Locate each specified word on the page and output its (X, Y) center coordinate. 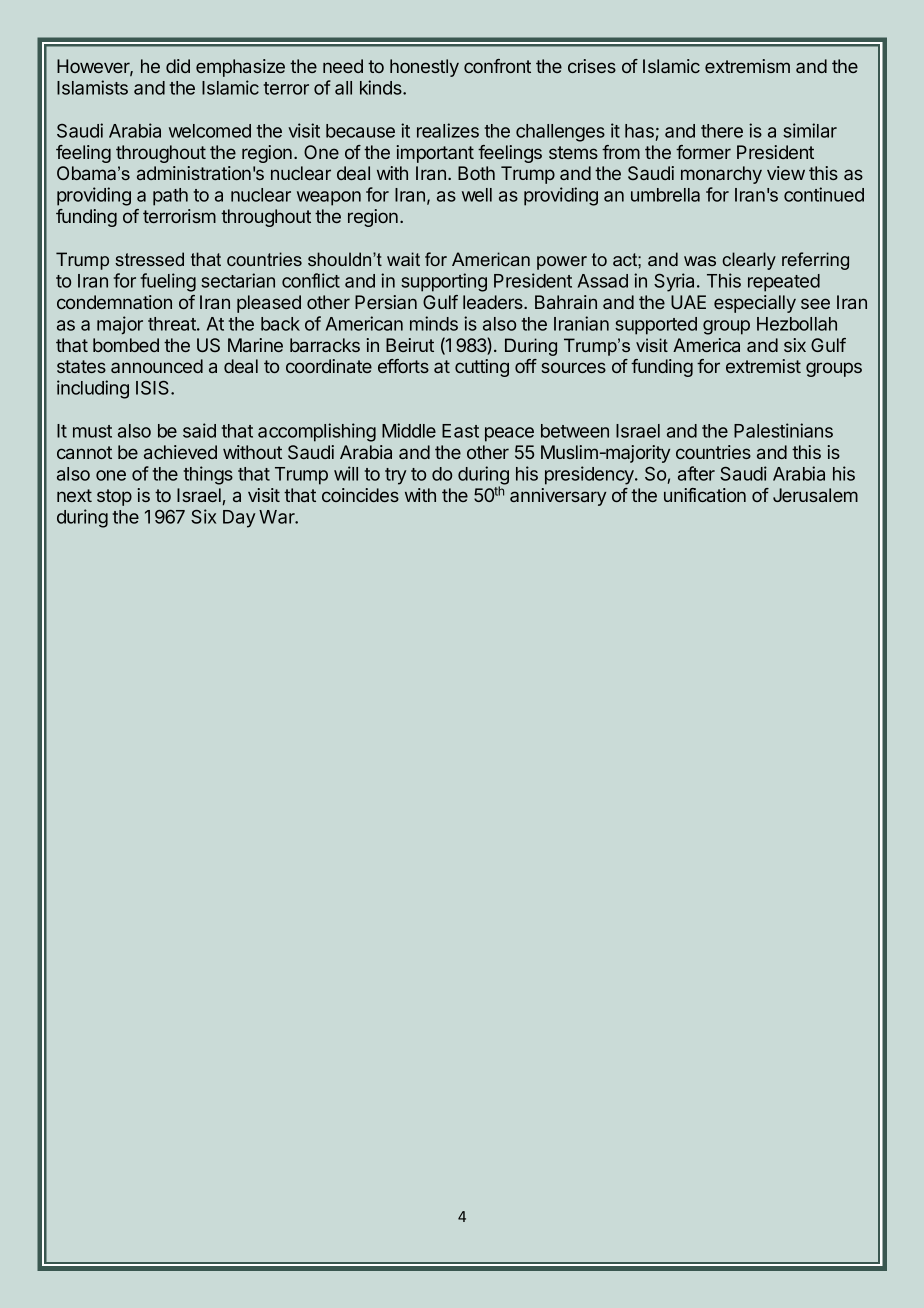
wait (403, 259)
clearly (749, 261)
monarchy (721, 175)
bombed (126, 345)
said (199, 430)
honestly (424, 68)
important (435, 154)
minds (434, 323)
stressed (149, 259)
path (170, 197)
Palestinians (783, 430)
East (460, 431)
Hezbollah (797, 324)
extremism (747, 66)
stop (114, 497)
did (178, 66)
